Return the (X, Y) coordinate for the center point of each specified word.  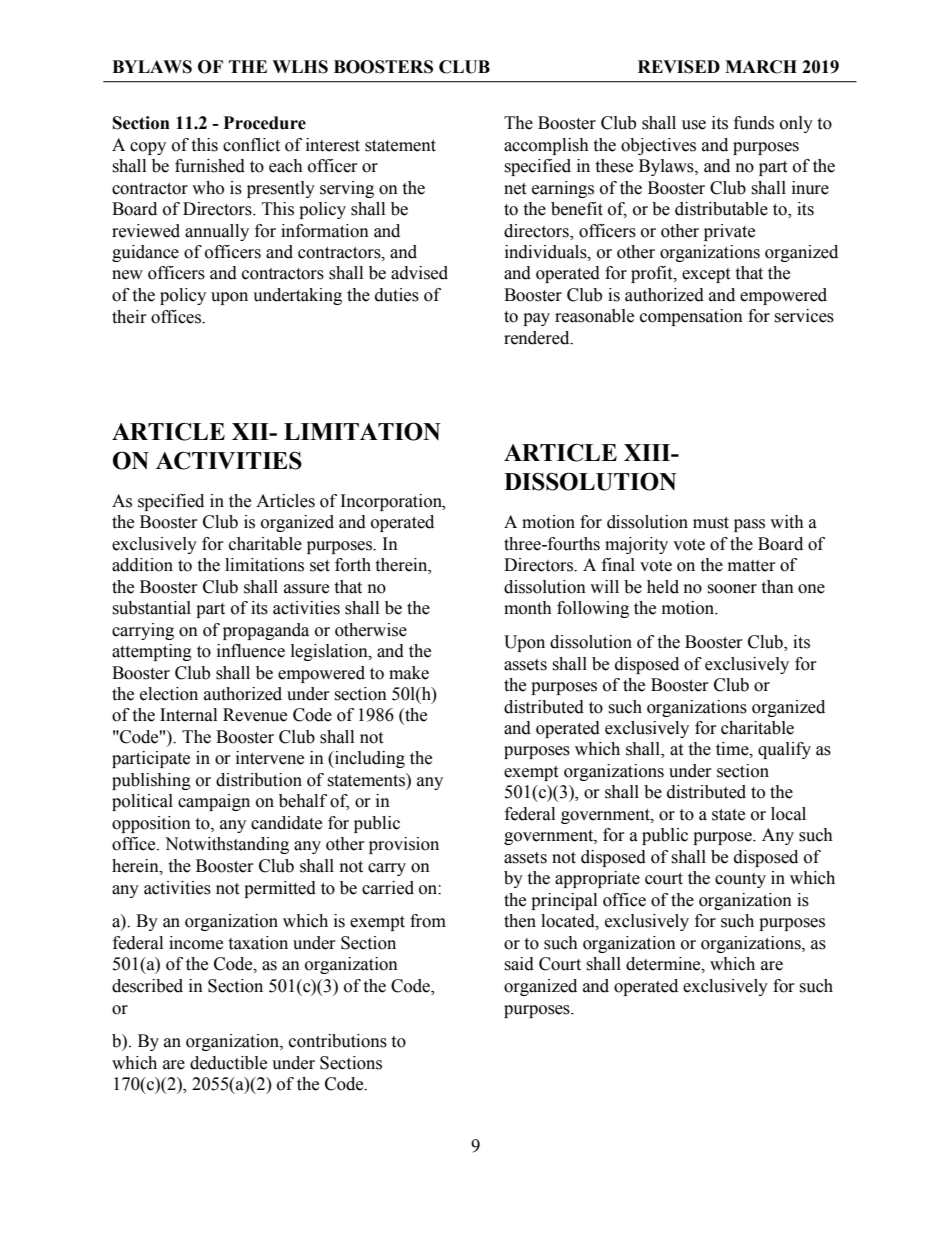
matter (752, 566)
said (519, 964)
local (788, 814)
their (129, 317)
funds (754, 123)
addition (142, 565)
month (528, 608)
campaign (214, 802)
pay (536, 319)
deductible (228, 1063)
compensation (691, 317)
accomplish (546, 146)
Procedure (265, 123)
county (740, 880)
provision (404, 845)
